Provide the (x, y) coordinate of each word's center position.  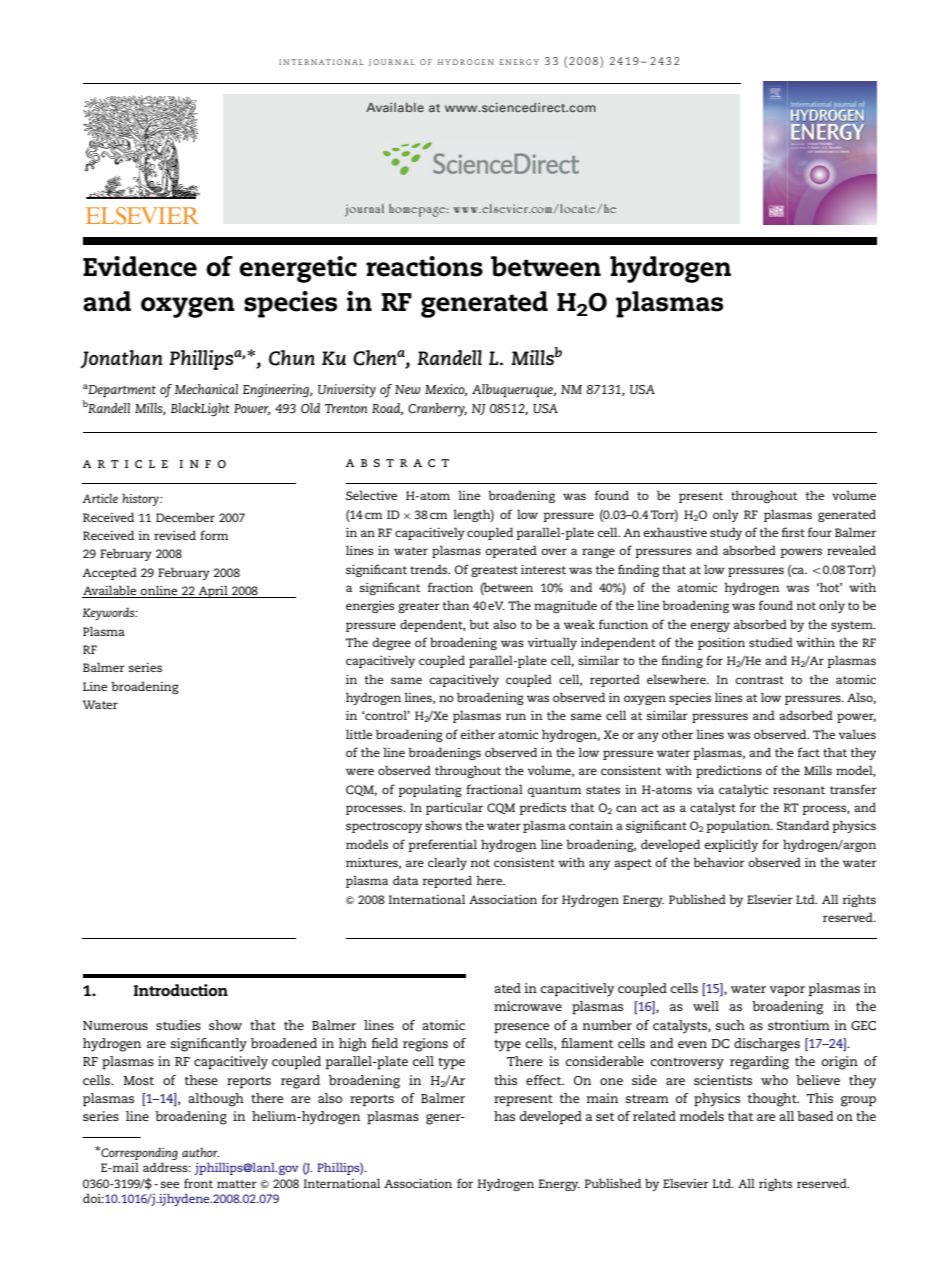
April (213, 591)
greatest (494, 571)
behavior (719, 862)
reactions (424, 266)
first (793, 532)
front (198, 1183)
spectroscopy (384, 827)
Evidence (140, 266)
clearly (447, 863)
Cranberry (437, 410)
